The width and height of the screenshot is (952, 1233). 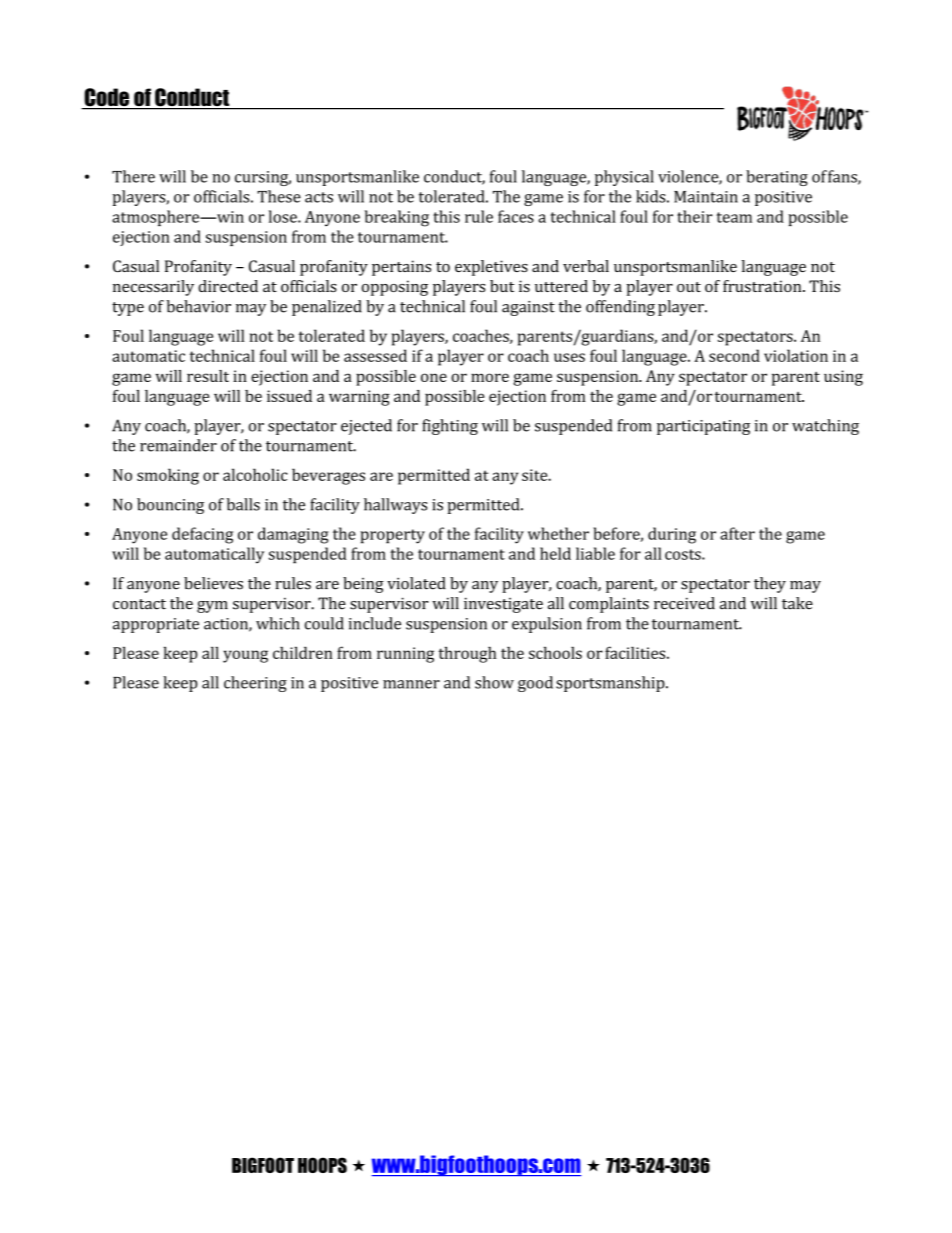 What do you see at coordinates (502, 286) in the screenshot?
I see `but` at bounding box center [502, 286].
